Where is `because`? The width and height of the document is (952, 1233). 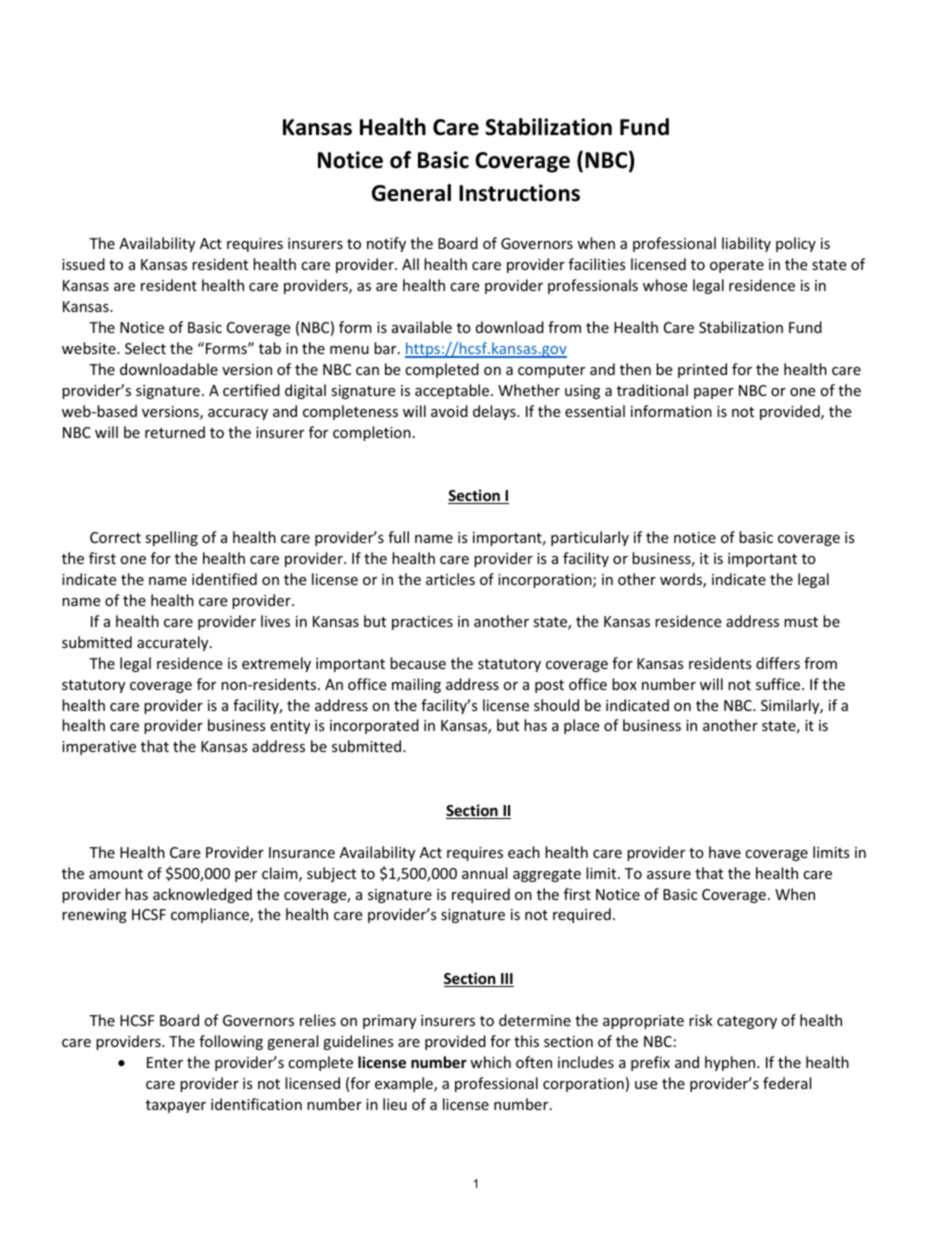
because is located at coordinates (418, 663).
